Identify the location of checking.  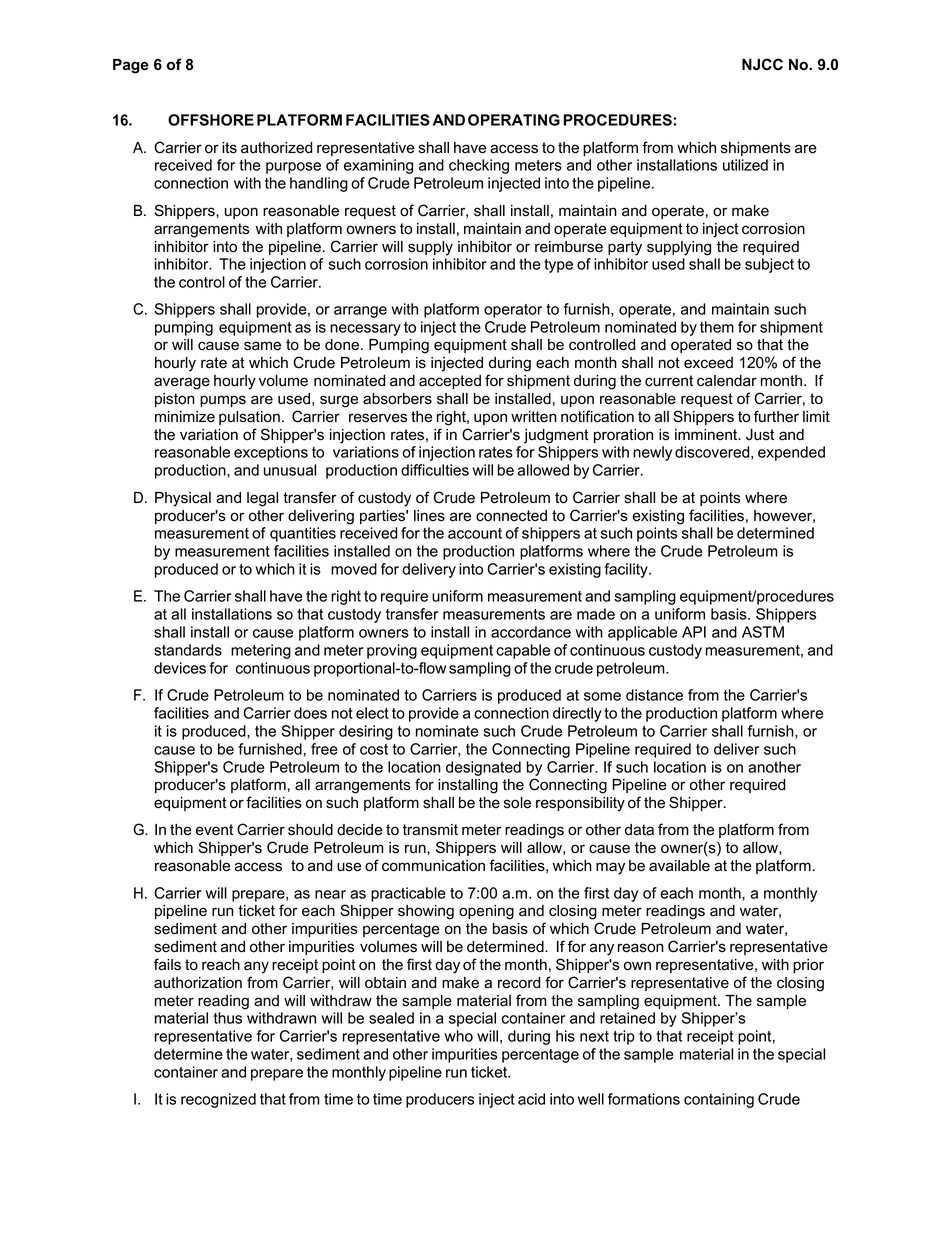
(479, 166).
